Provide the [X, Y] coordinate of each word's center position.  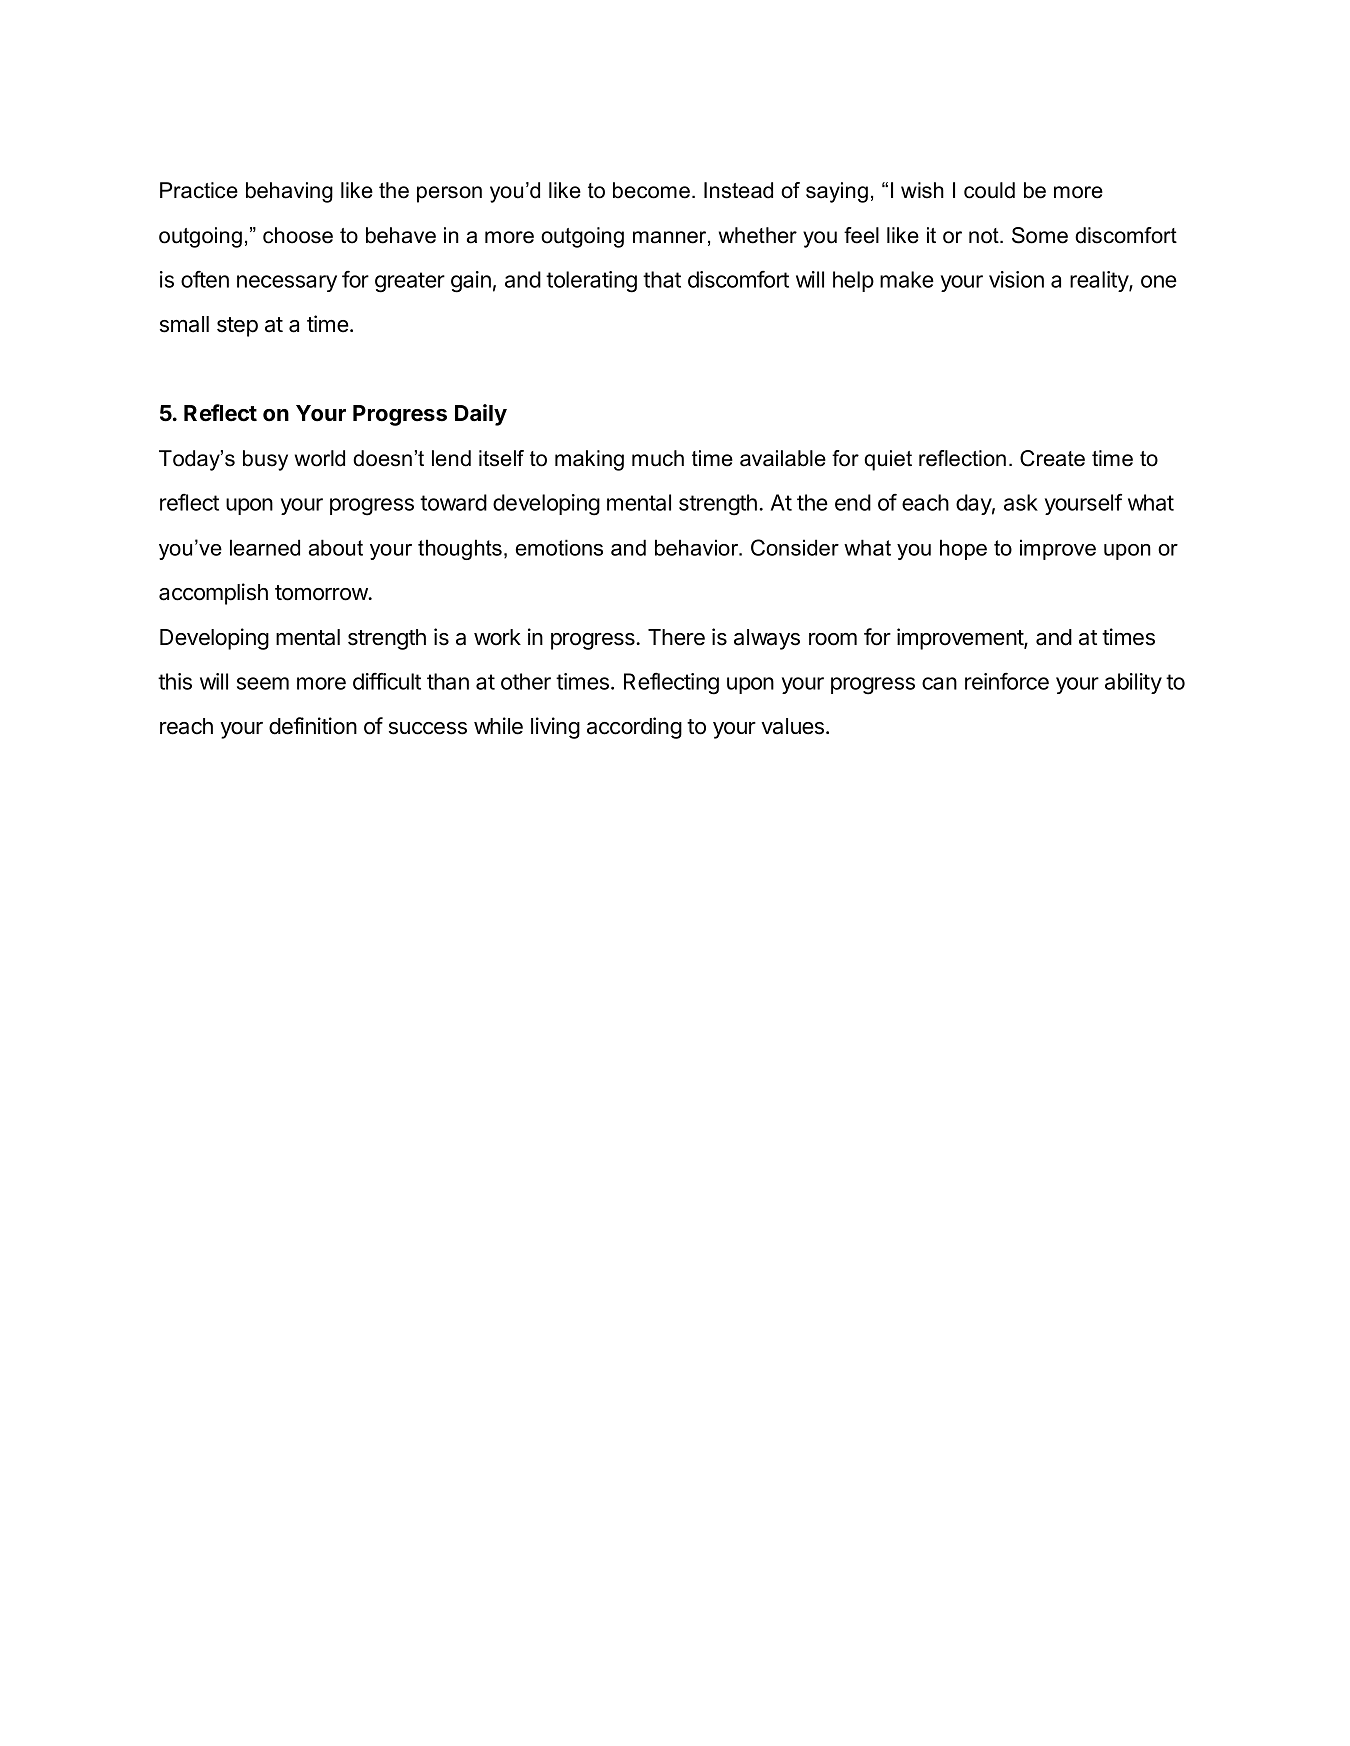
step [237, 327]
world [320, 458]
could [989, 190]
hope [963, 549]
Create [1052, 458]
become [651, 190]
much [658, 458]
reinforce [1007, 681]
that [662, 279]
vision [1016, 279]
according [634, 728]
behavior [698, 547]
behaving [289, 192]
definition [313, 726]
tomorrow [322, 593]
